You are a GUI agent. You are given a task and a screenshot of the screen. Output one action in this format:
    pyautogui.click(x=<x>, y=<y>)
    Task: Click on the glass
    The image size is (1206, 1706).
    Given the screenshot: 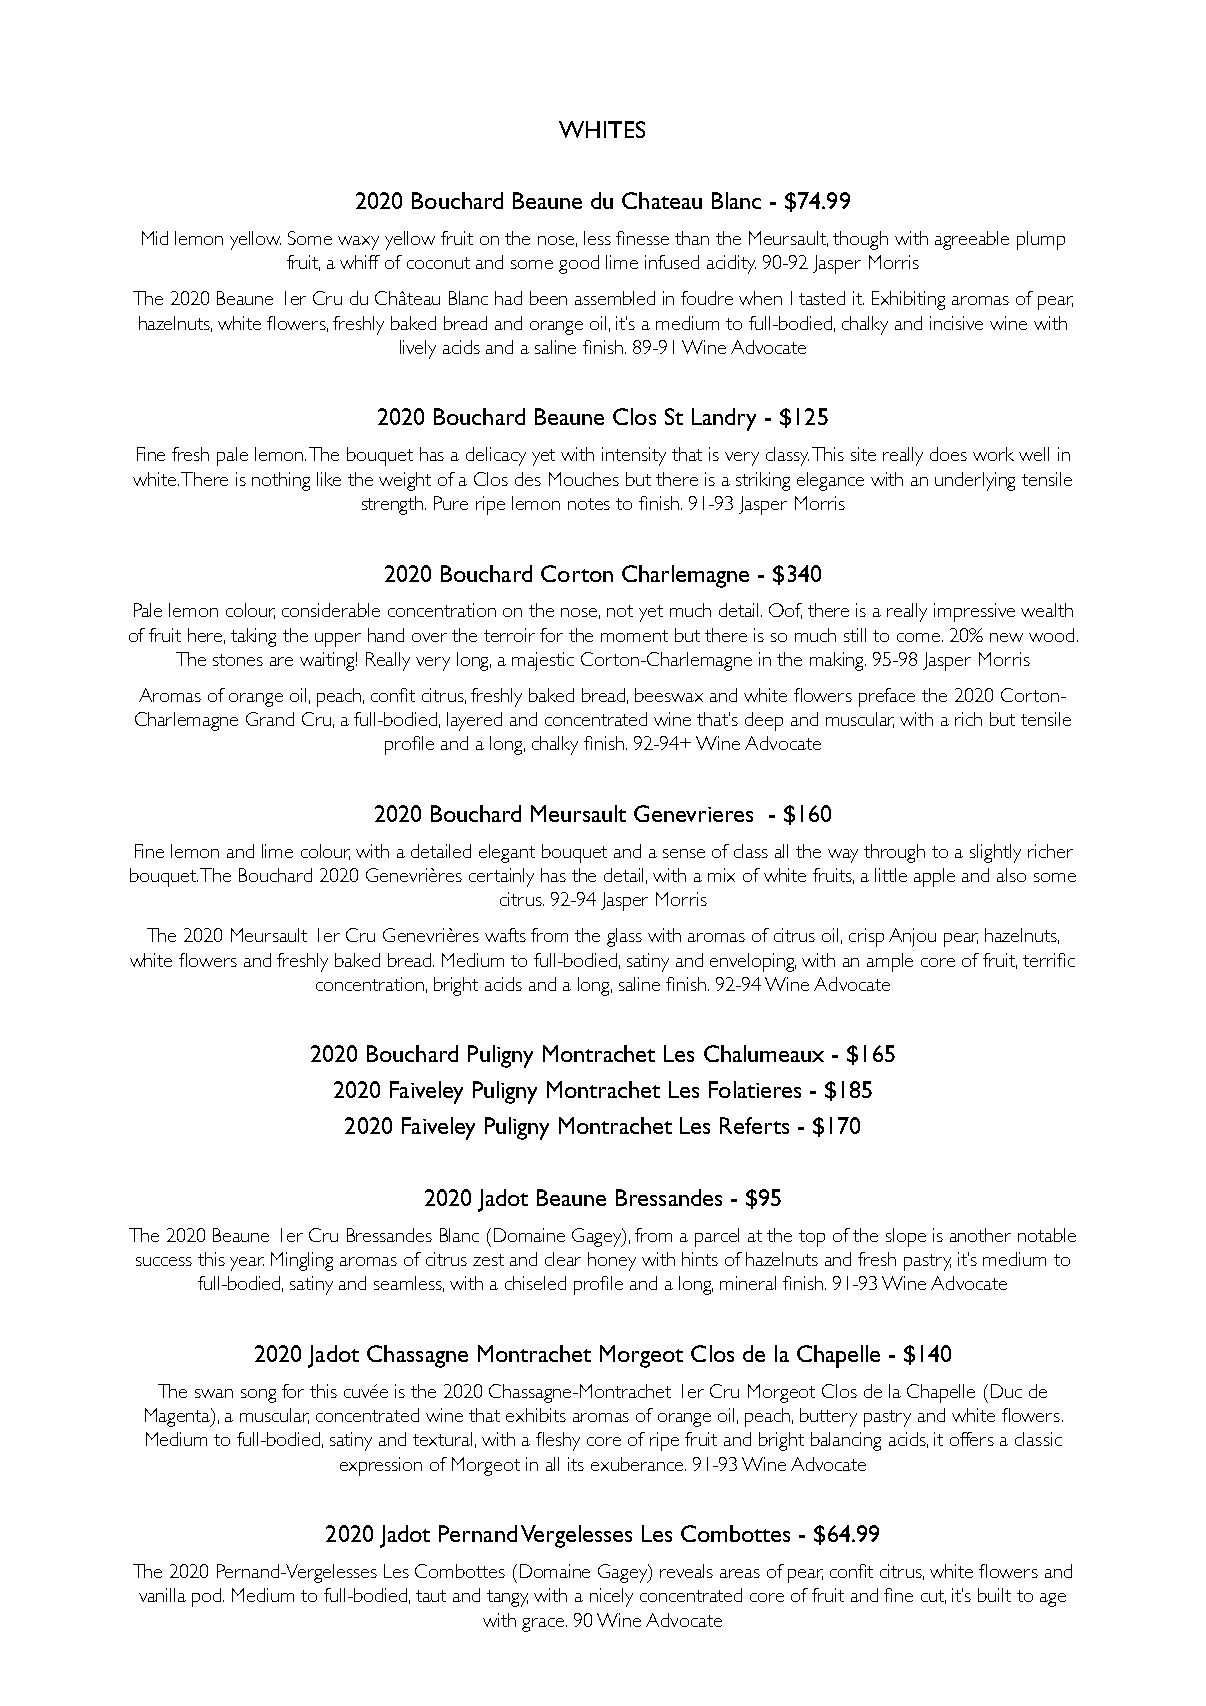 What is the action you would take?
    pyautogui.click(x=624, y=937)
